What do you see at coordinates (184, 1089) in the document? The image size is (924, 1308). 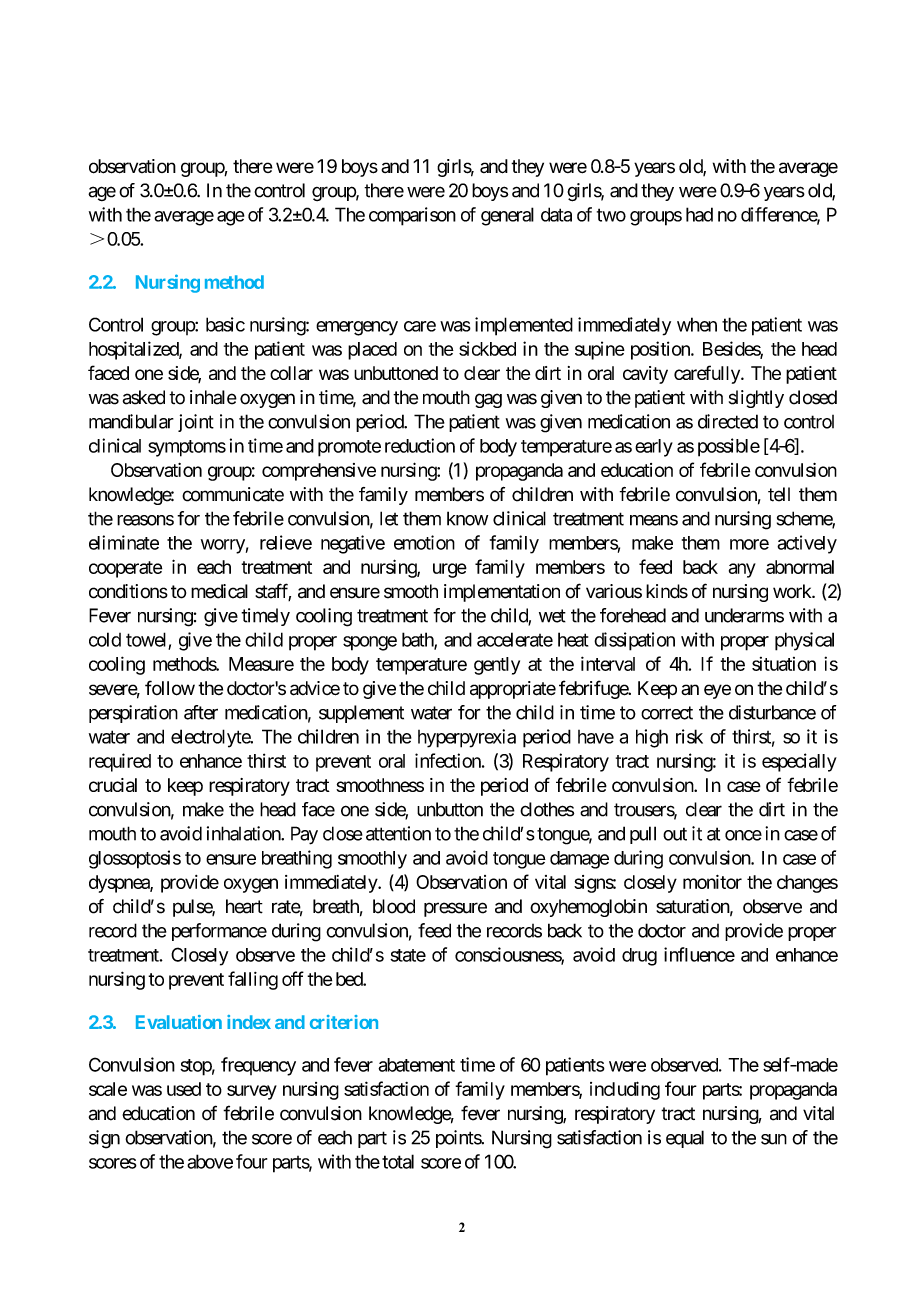 I see `used` at bounding box center [184, 1089].
